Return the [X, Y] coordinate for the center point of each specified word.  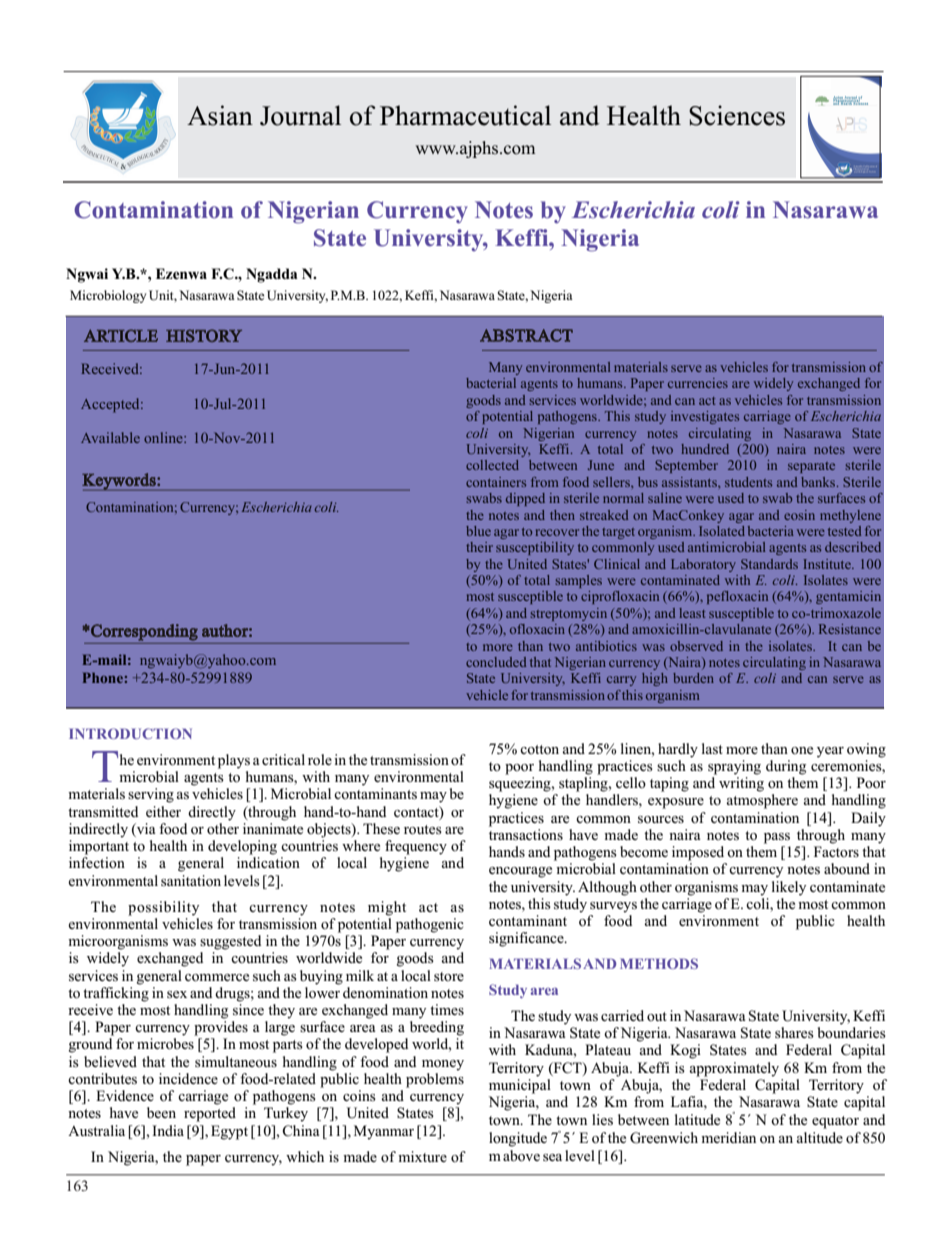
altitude [820, 1137]
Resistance [850, 629]
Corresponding [143, 632]
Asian [220, 115]
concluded [496, 662]
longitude [518, 1139]
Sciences [737, 115]
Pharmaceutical [465, 115]
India [168, 1130]
